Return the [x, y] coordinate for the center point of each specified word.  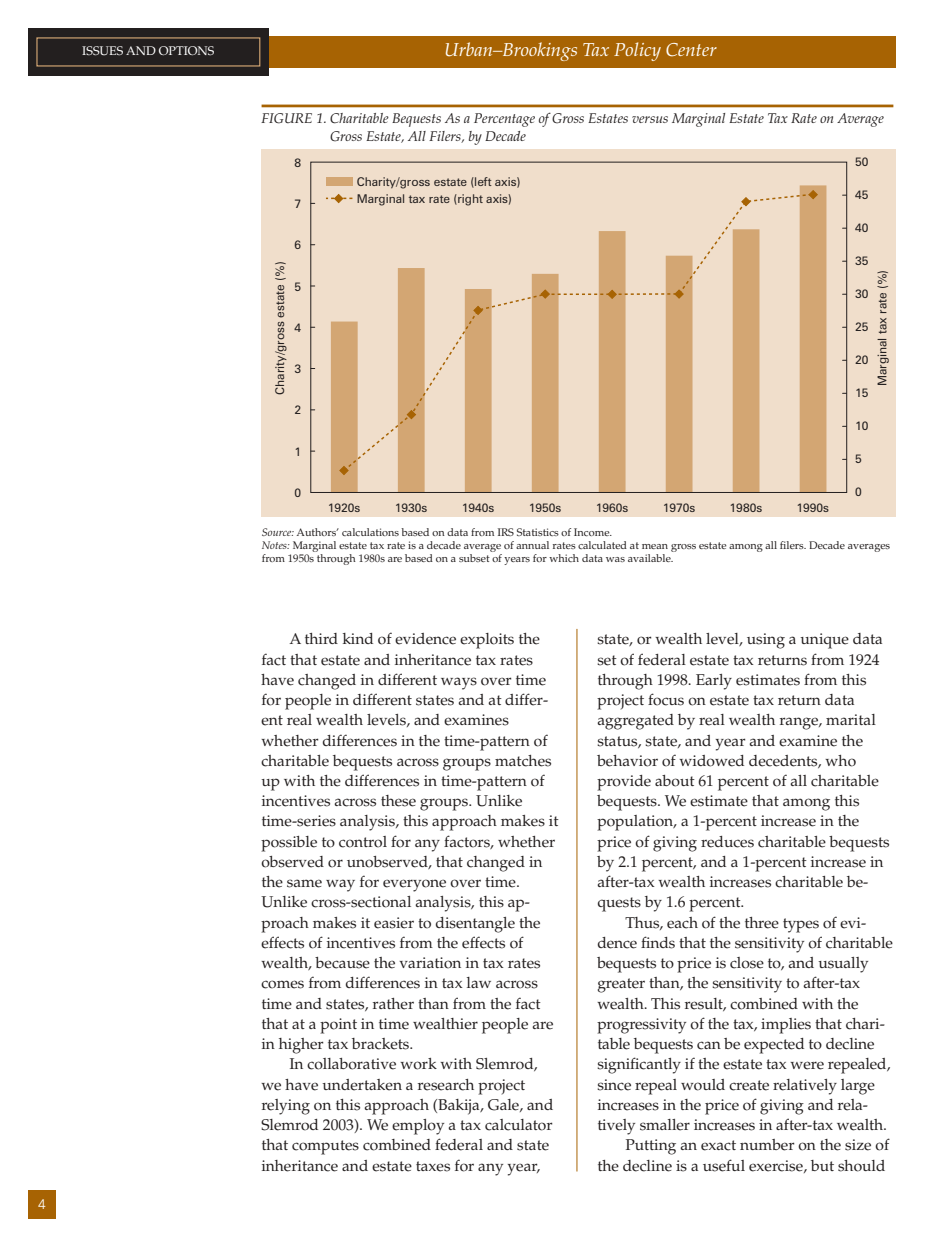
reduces [727, 842]
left [482, 182]
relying [286, 1107]
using [766, 641]
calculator [519, 1125]
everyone [414, 885]
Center [691, 50]
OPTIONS [186, 50]
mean [655, 546]
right [469, 200]
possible [289, 844]
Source [278, 532]
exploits [487, 641]
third [321, 638]
